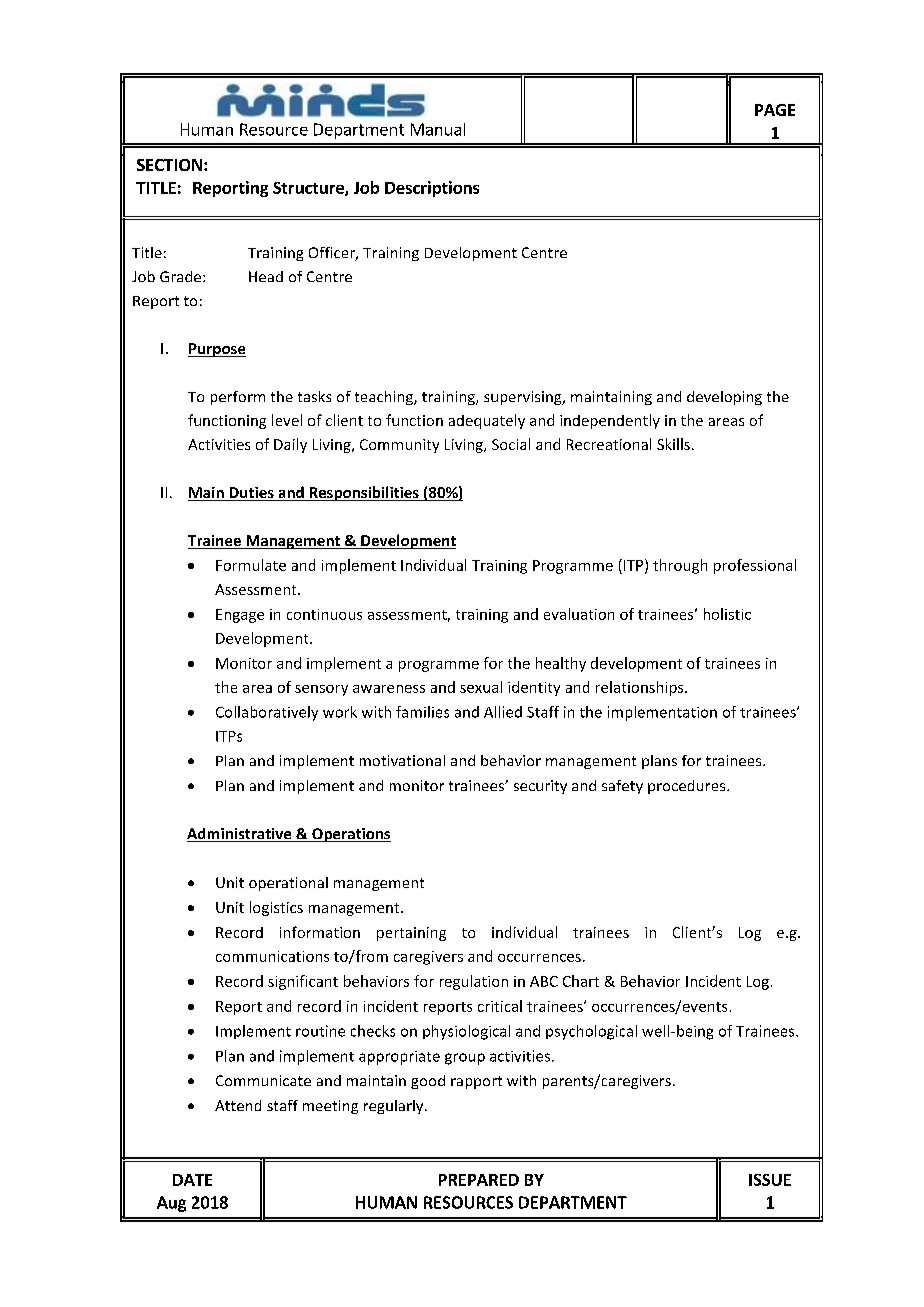 The image size is (924, 1307). What do you see at coordinates (272, 956) in the image?
I see `communications` at bounding box center [272, 956].
